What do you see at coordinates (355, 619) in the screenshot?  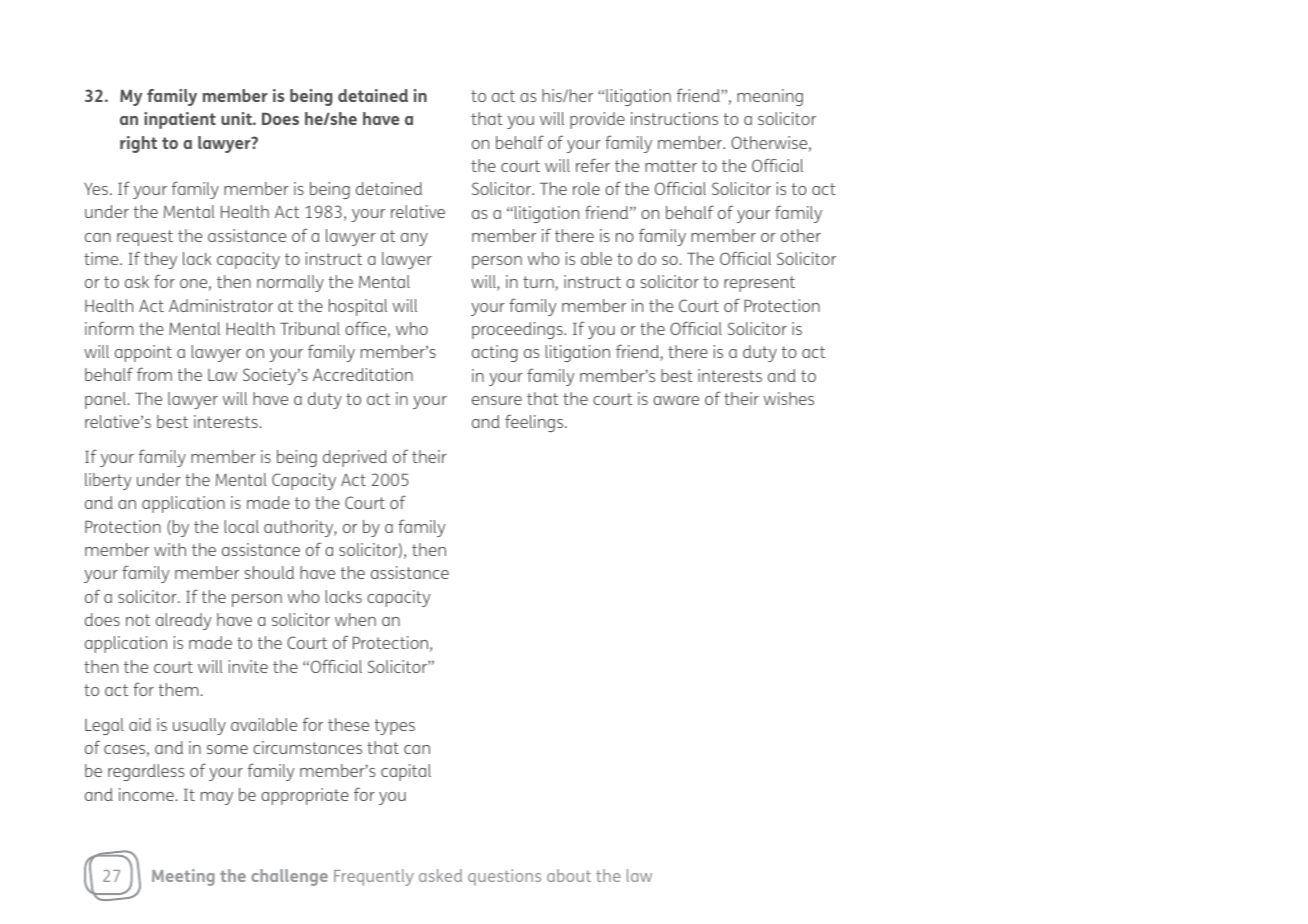 I see `when` at bounding box center [355, 619].
